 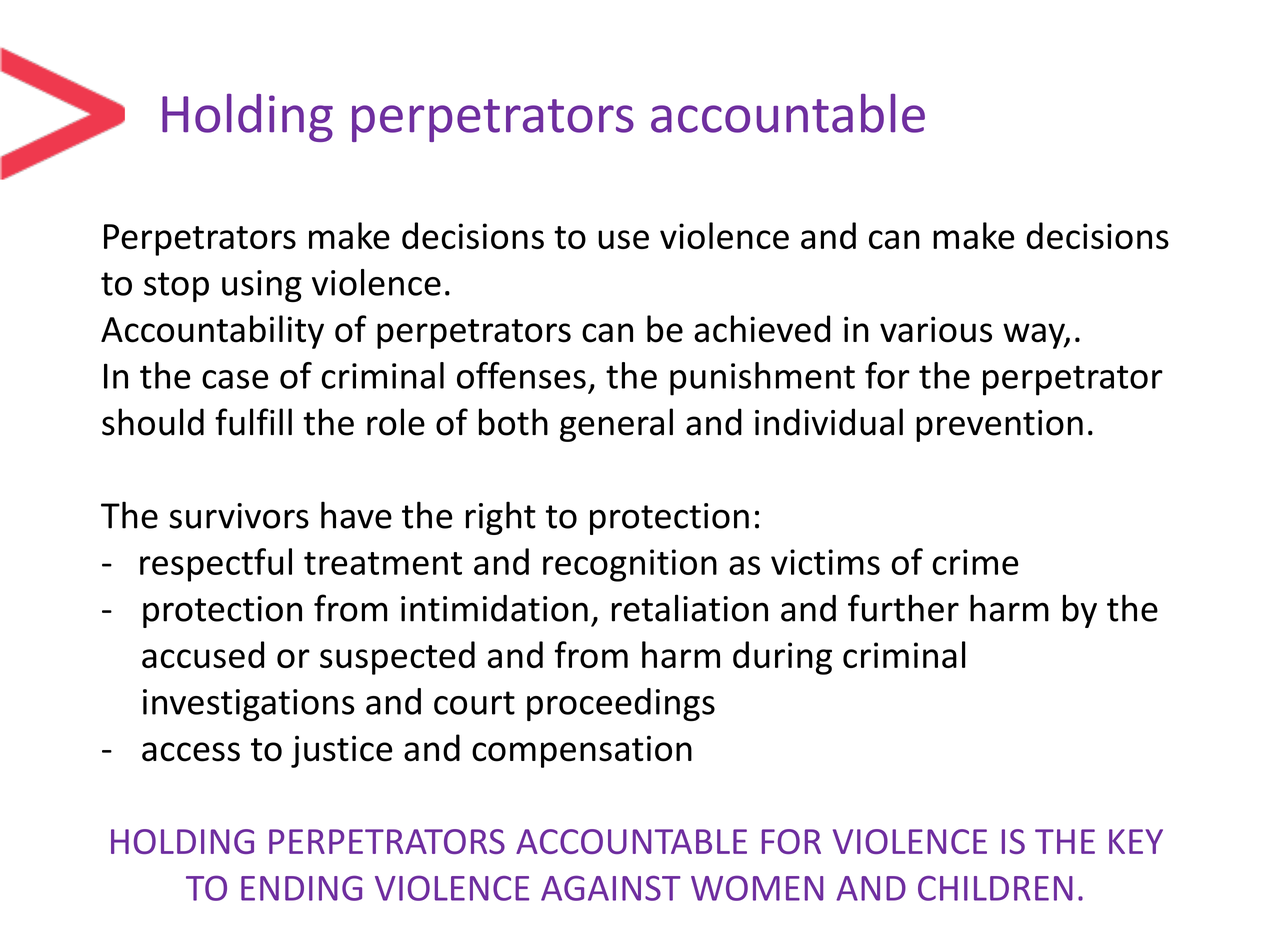 What do you see at coordinates (239, 516) in the page?
I see `survivors` at bounding box center [239, 516].
